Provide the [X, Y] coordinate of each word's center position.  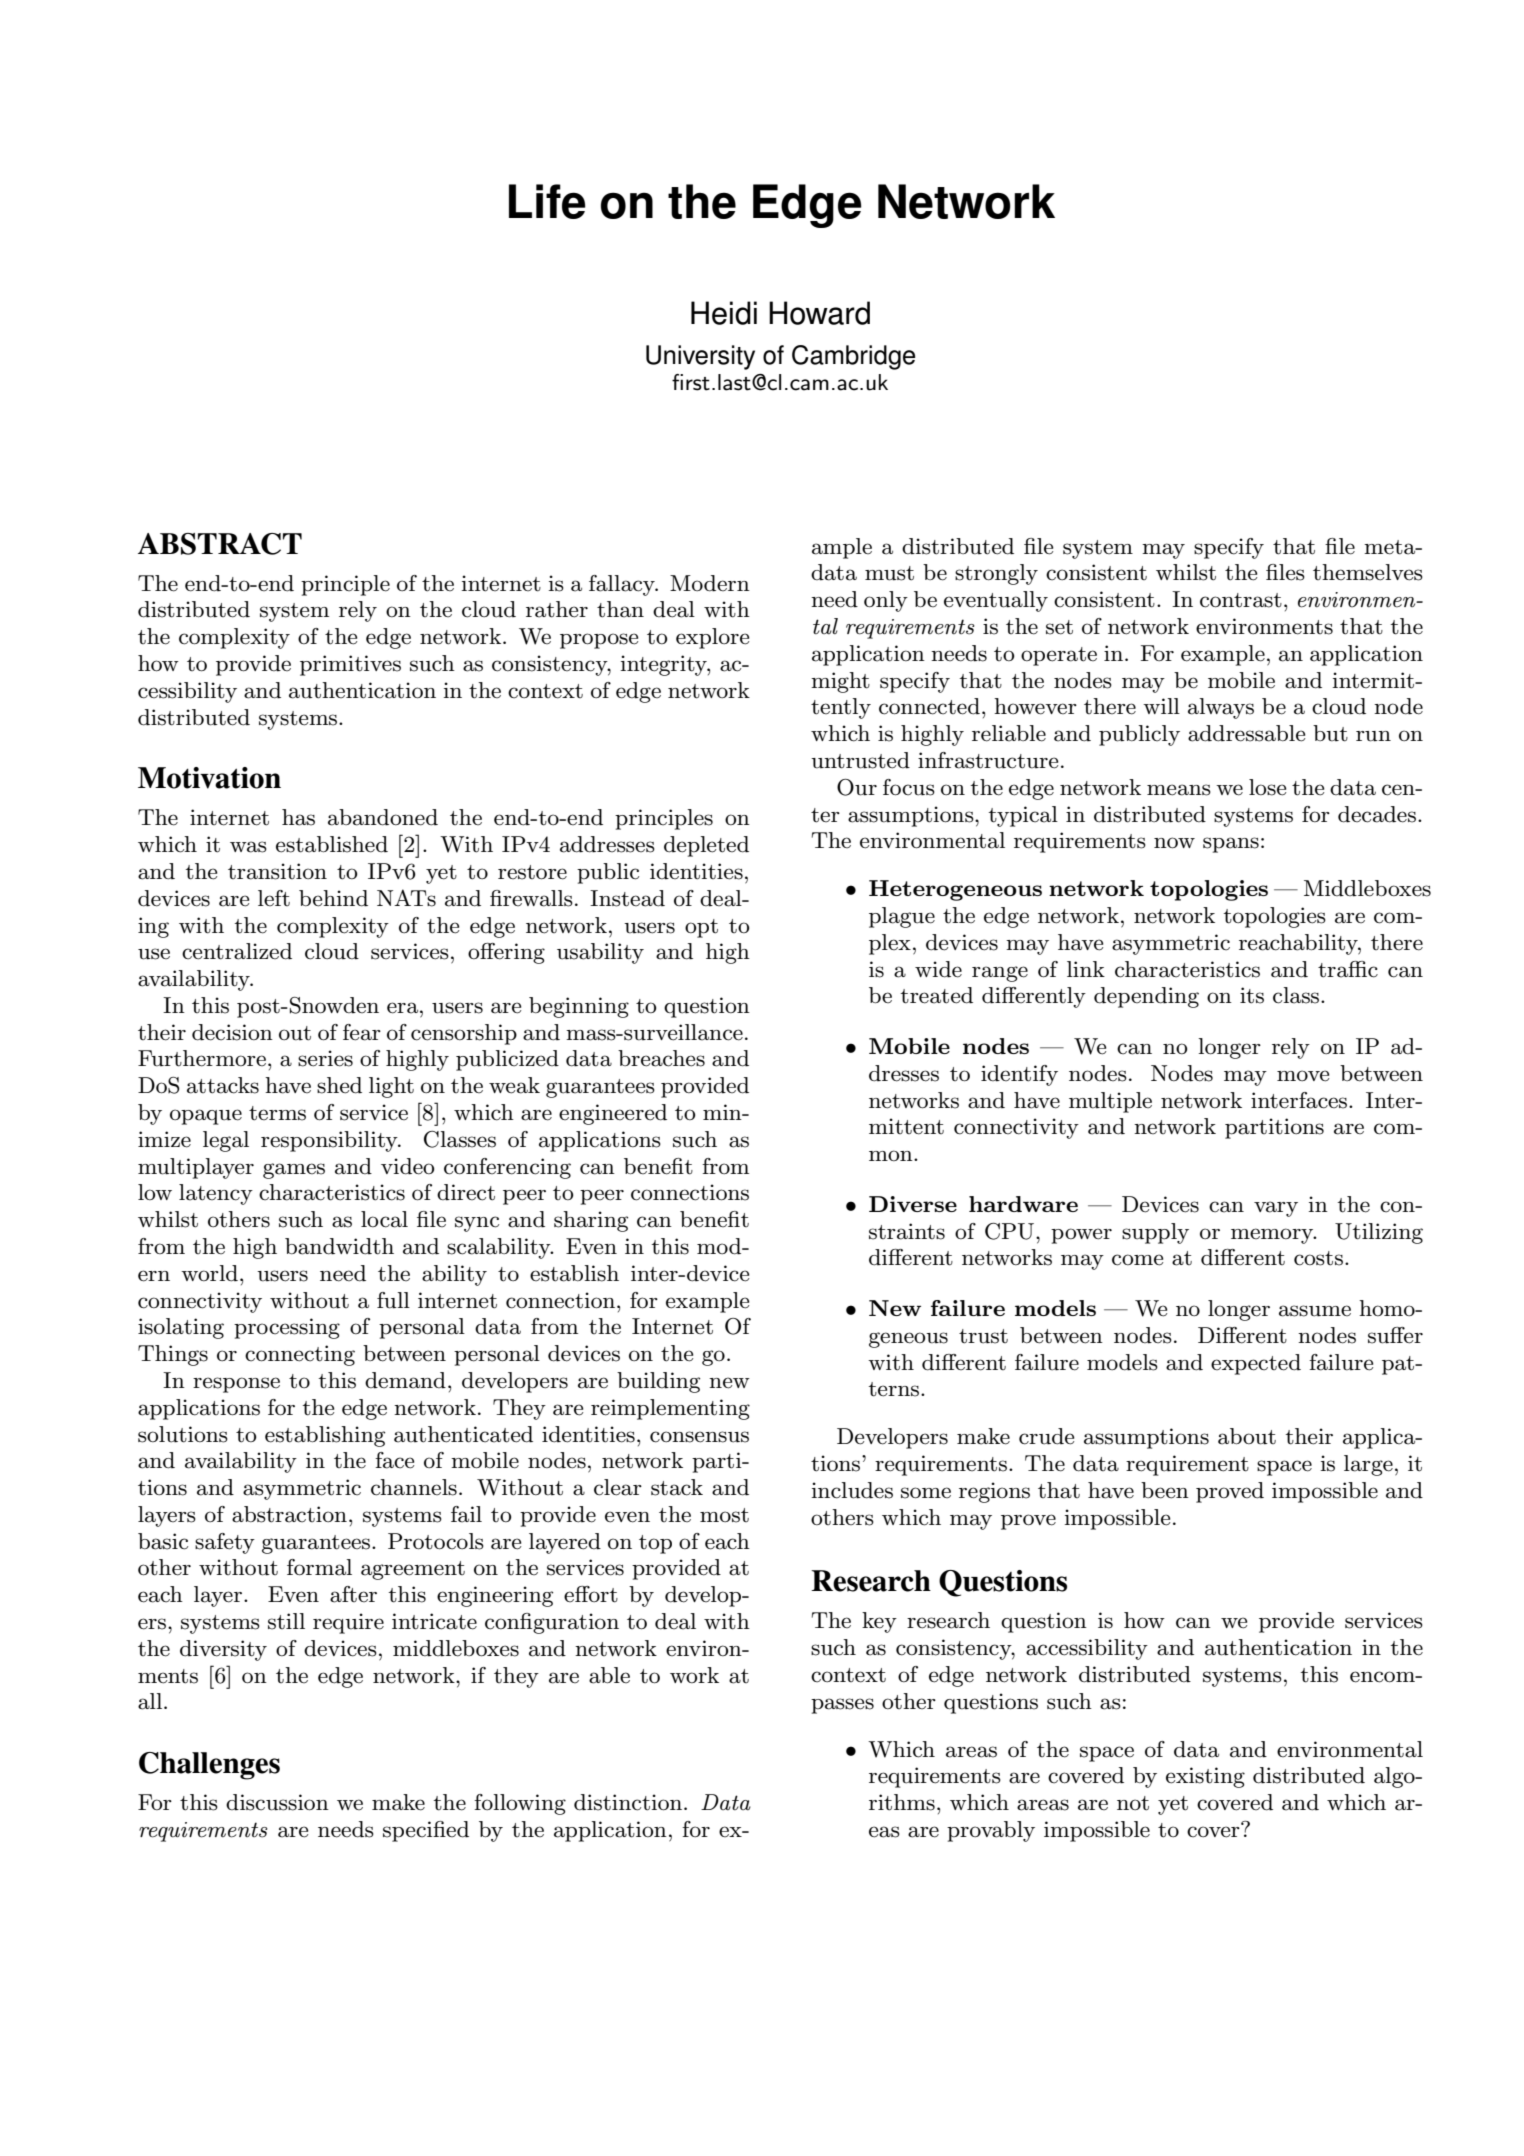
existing [1205, 1777]
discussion [277, 1802]
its [1252, 995]
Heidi [724, 313]
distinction [629, 1802]
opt [701, 928]
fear [362, 1032]
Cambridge [853, 357]
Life [547, 201]
